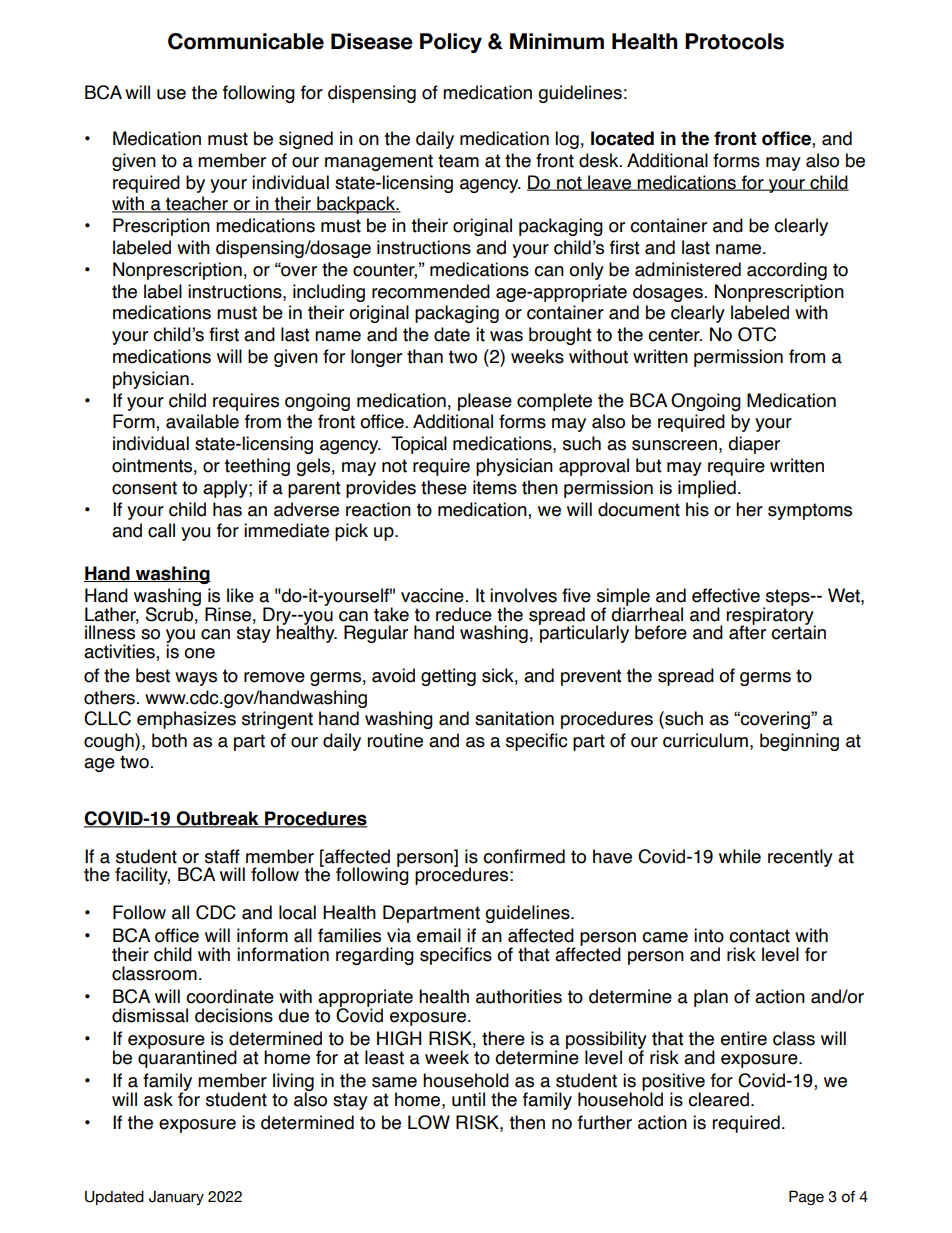  What do you see at coordinates (524, 856) in the image?
I see `confirmed` at bounding box center [524, 856].
